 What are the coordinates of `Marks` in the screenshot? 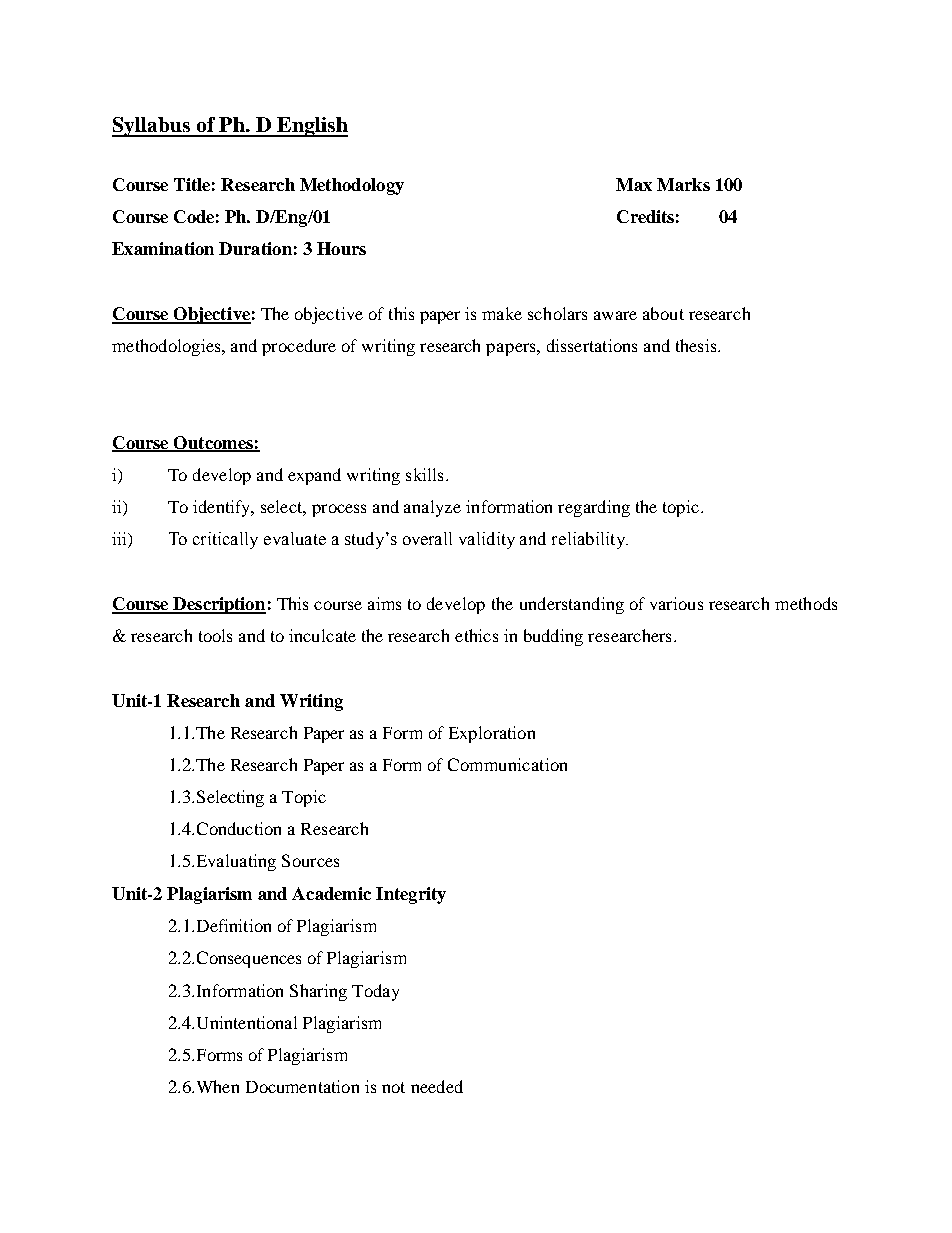 It's located at (683, 184).
